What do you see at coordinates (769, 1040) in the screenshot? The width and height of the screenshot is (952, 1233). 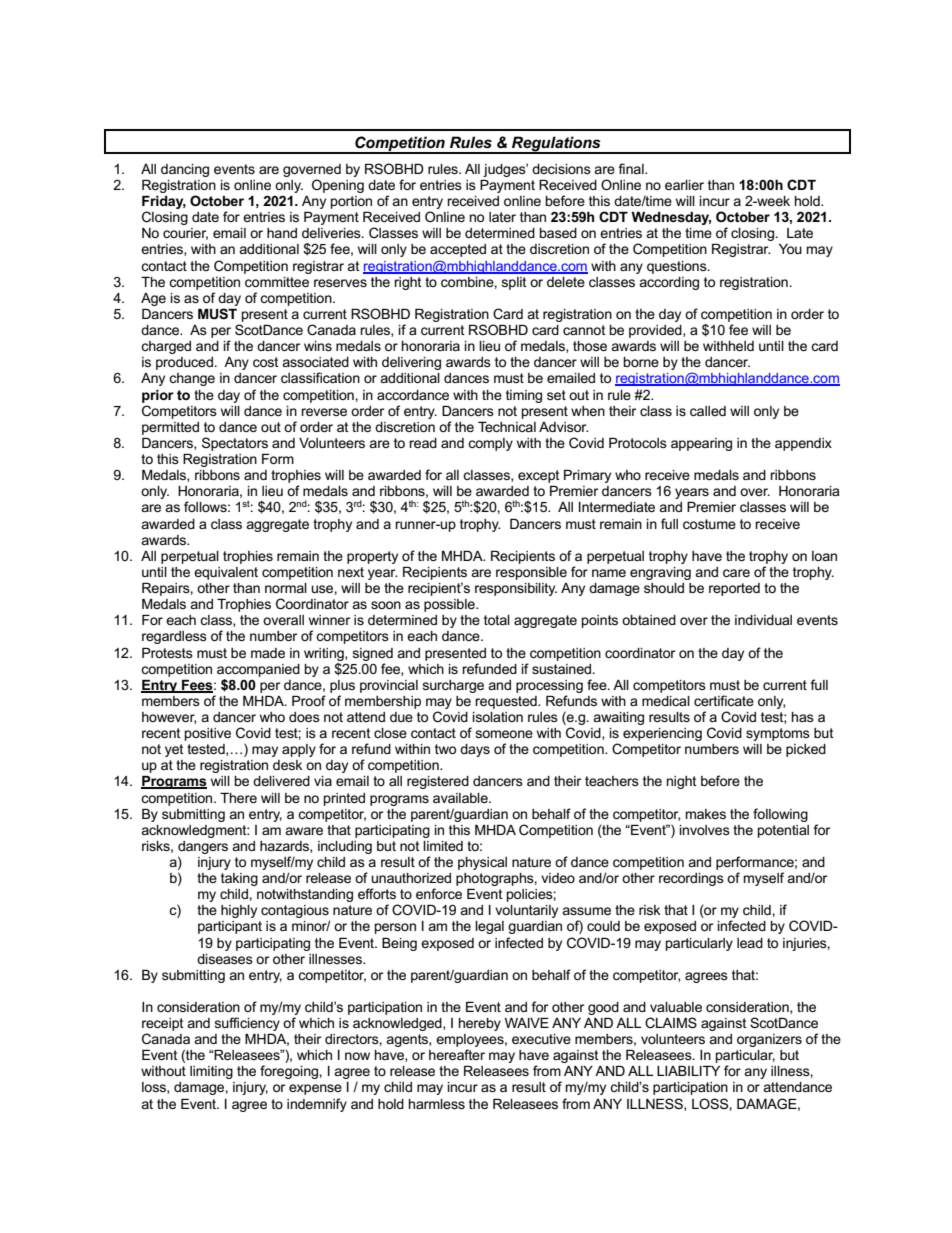 I see `organizers` at bounding box center [769, 1040].
